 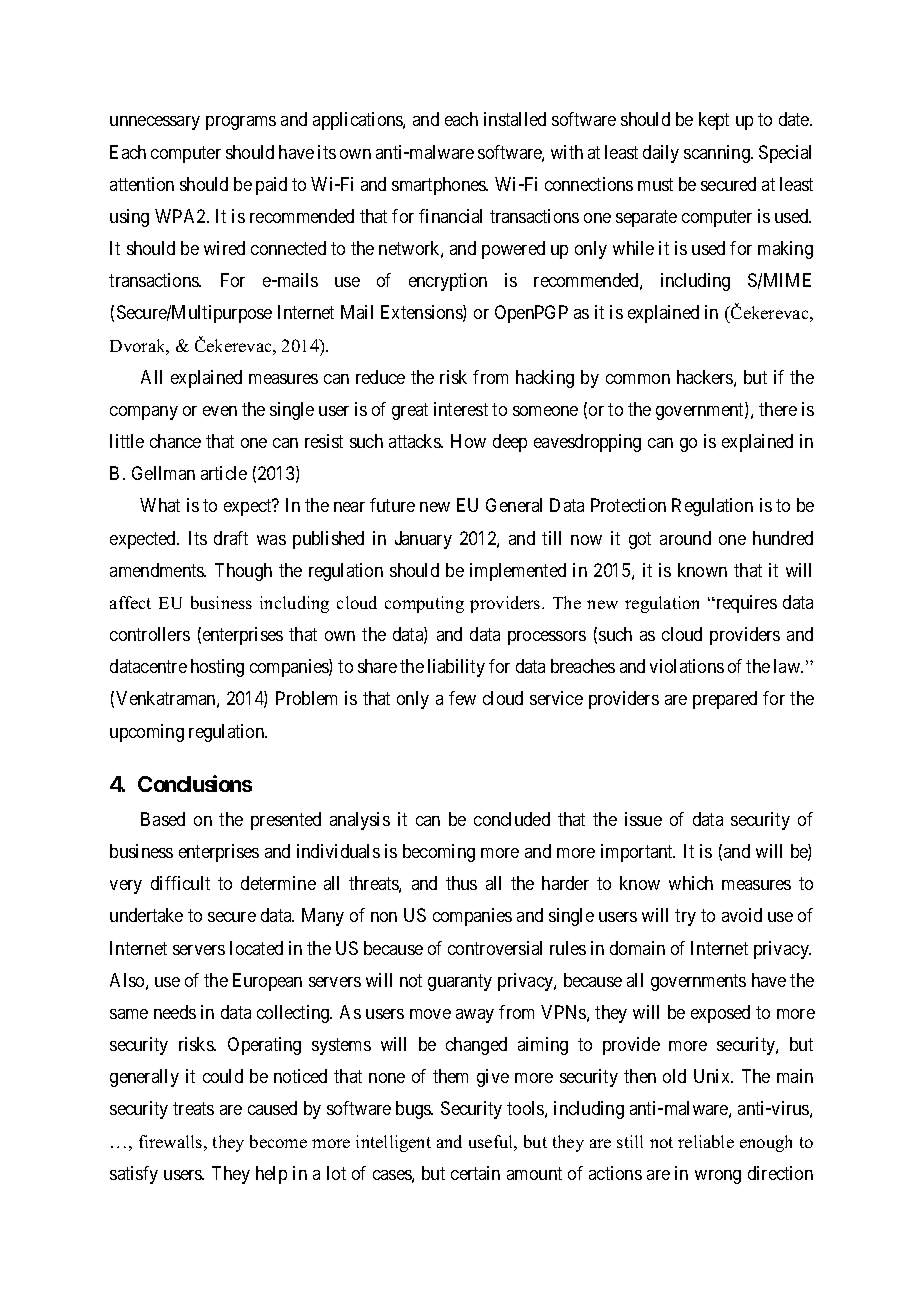 What do you see at coordinates (193, 1109) in the screenshot?
I see `treats` at bounding box center [193, 1109].
